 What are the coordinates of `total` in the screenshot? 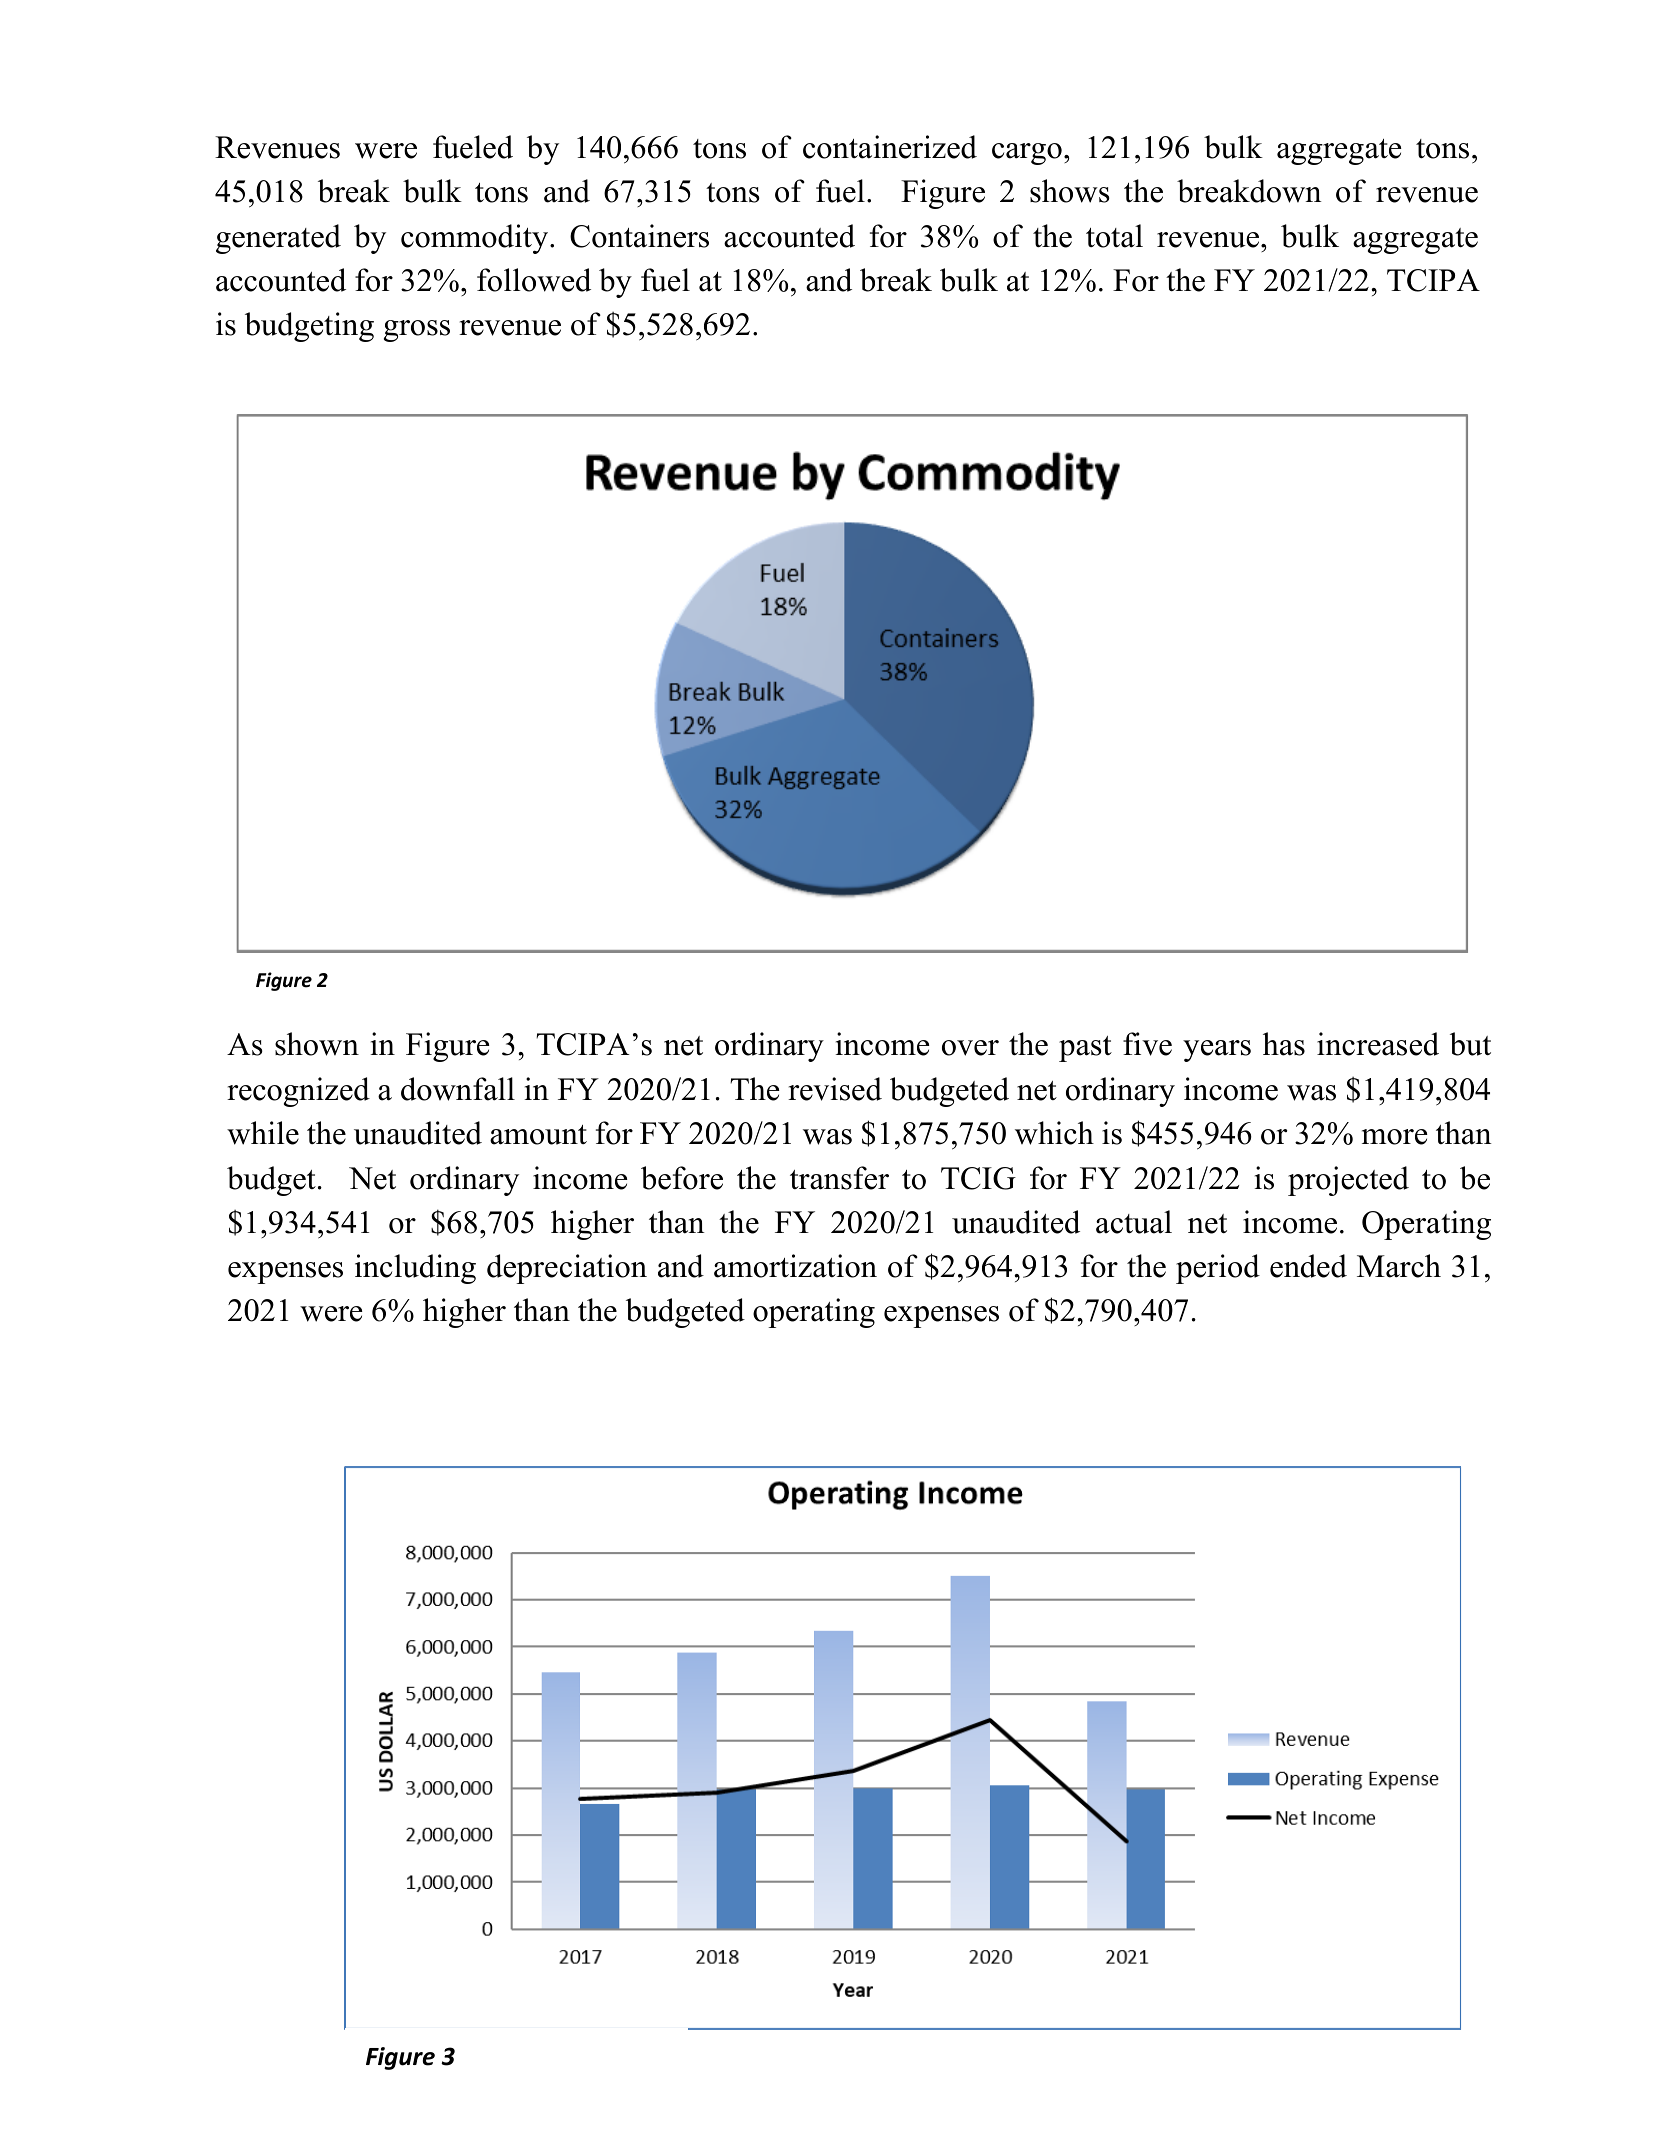 It's located at (1114, 236).
